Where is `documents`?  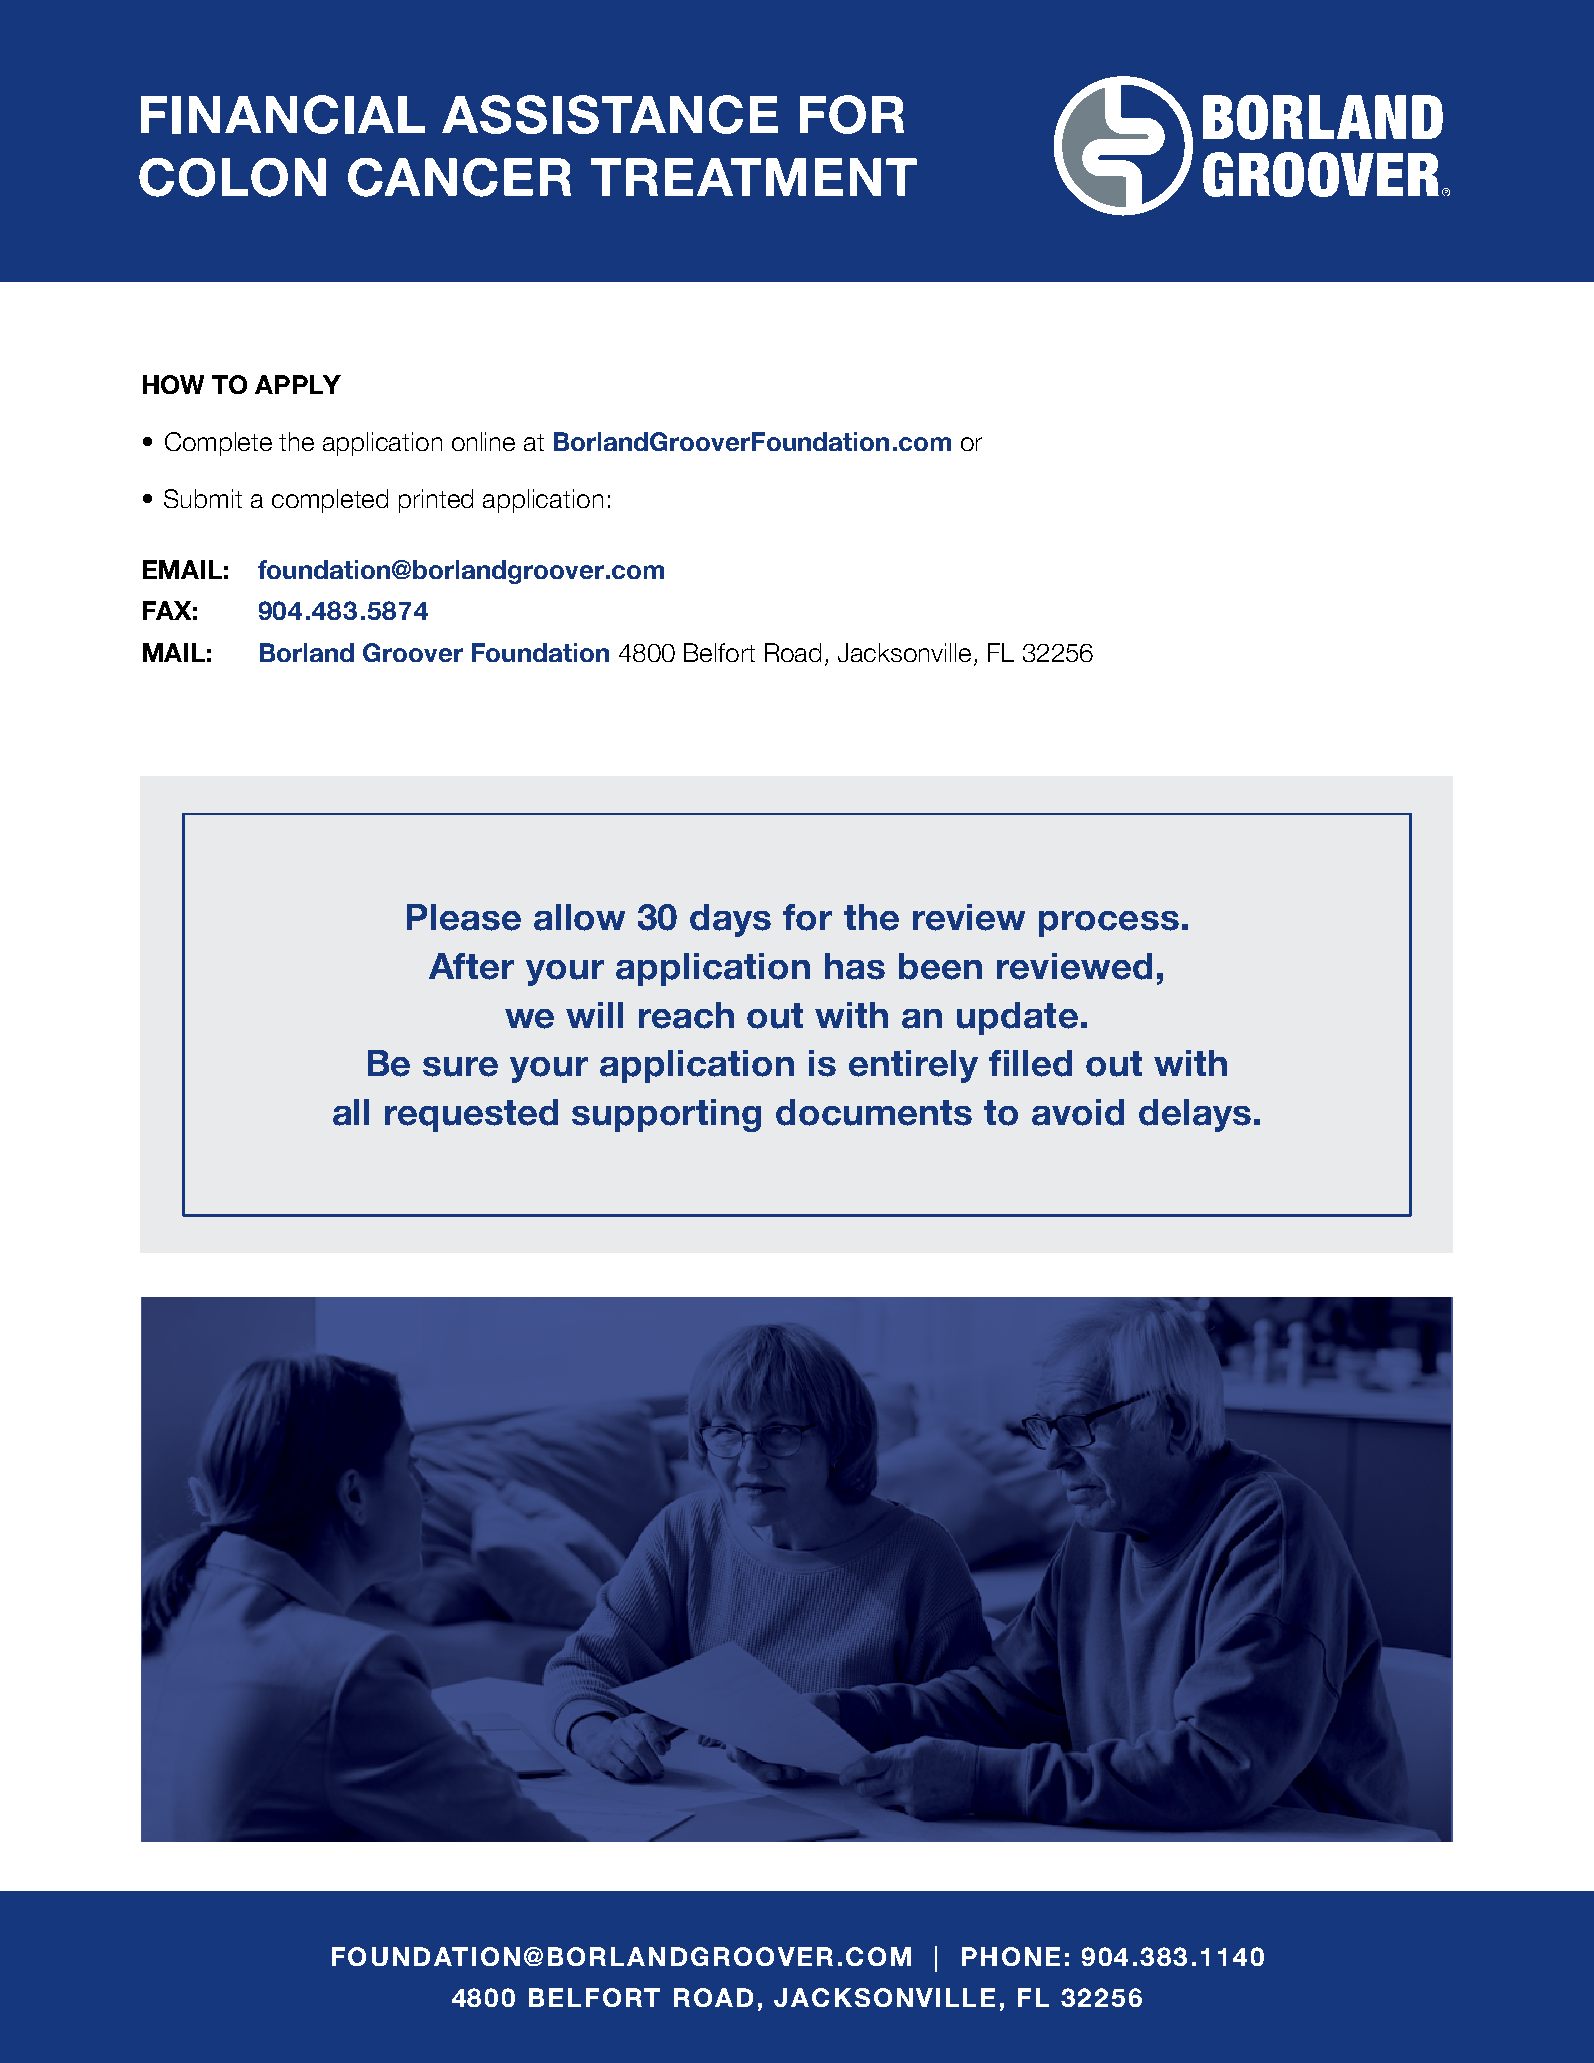 documents is located at coordinates (874, 1112).
